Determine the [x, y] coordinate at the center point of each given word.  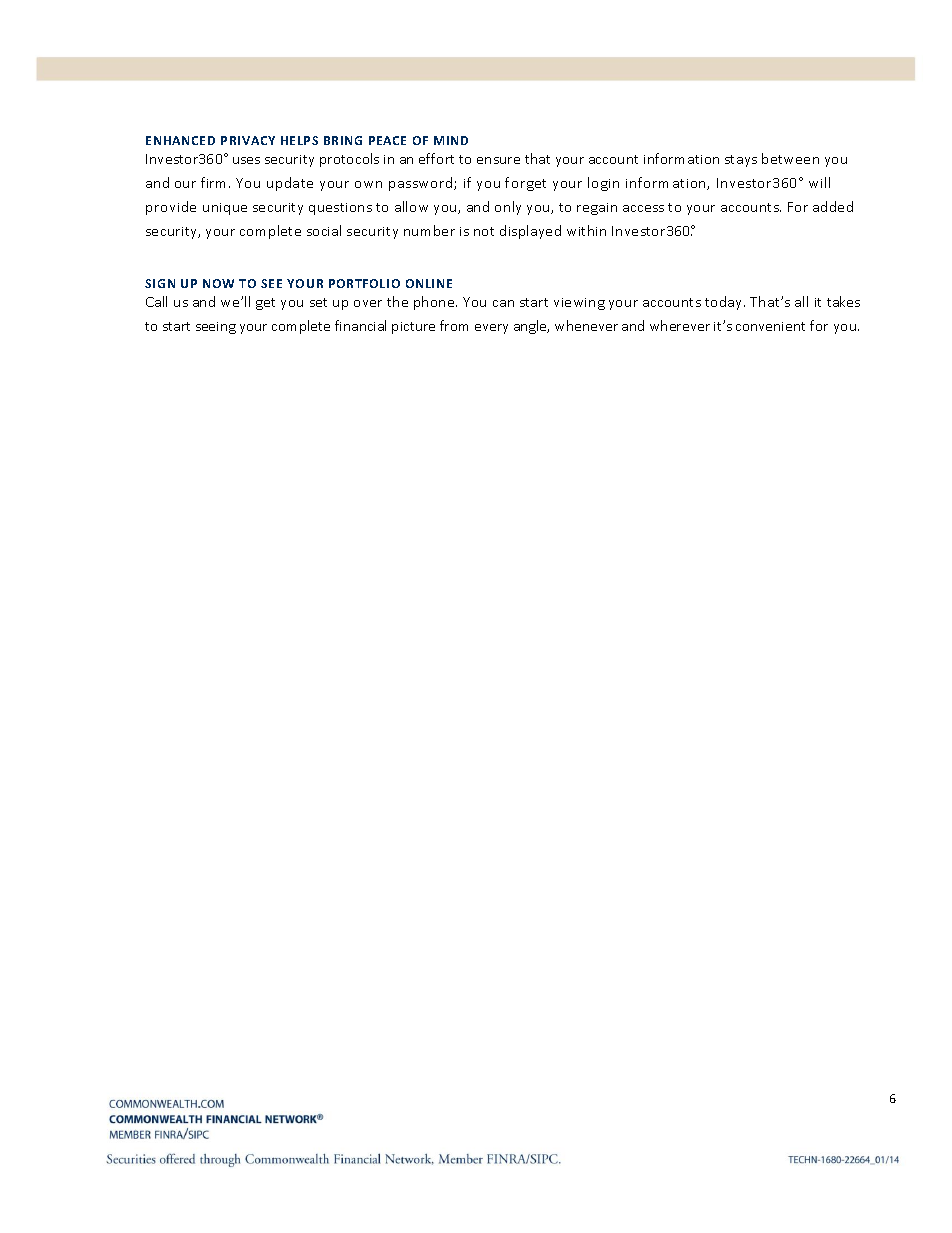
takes [843, 301]
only [508, 208]
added [833, 206]
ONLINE [429, 283]
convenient [770, 326]
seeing [216, 328]
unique [225, 209]
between [790, 158]
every [491, 329]
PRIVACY [248, 140]
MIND [451, 140]
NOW [218, 283]
